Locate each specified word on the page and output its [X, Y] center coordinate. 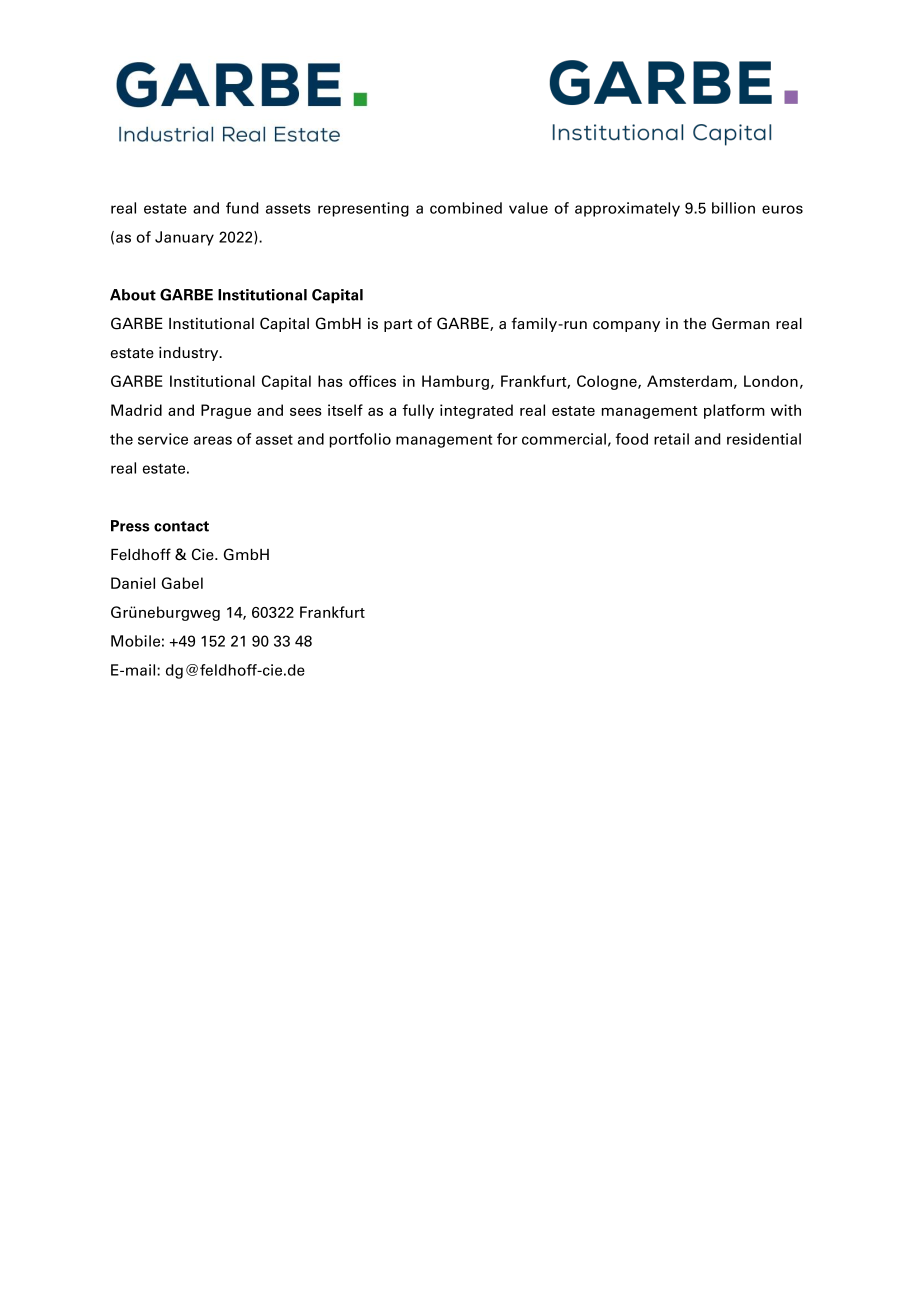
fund [242, 208]
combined [466, 208]
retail [671, 439]
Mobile [135, 641]
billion [733, 208]
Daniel [133, 583]
